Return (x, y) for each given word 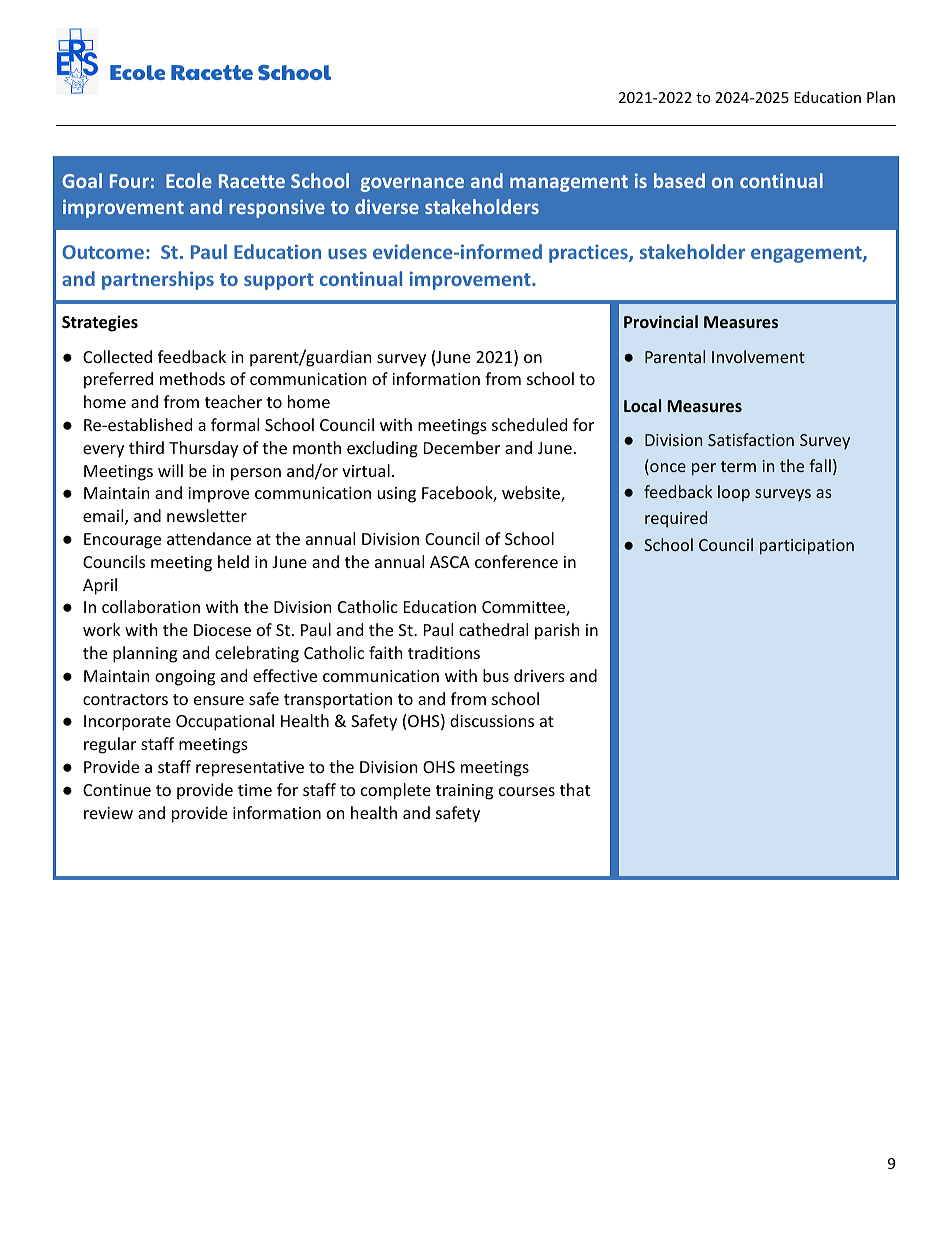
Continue (117, 790)
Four (129, 181)
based (679, 180)
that (575, 789)
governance (412, 184)
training (464, 792)
